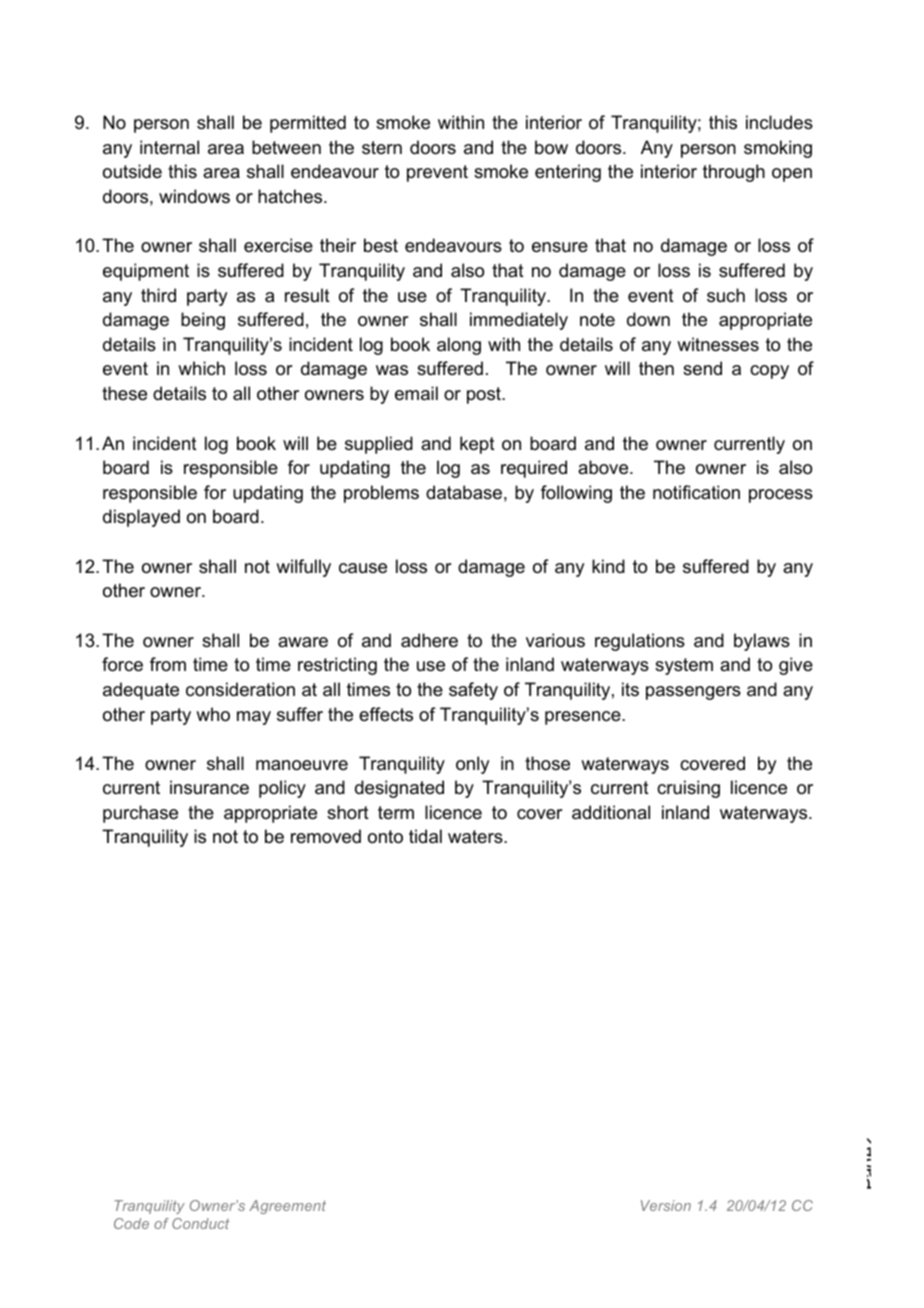 The width and height of the document is (924, 1308). What do you see at coordinates (696, 492) in the document?
I see `notification` at bounding box center [696, 492].
